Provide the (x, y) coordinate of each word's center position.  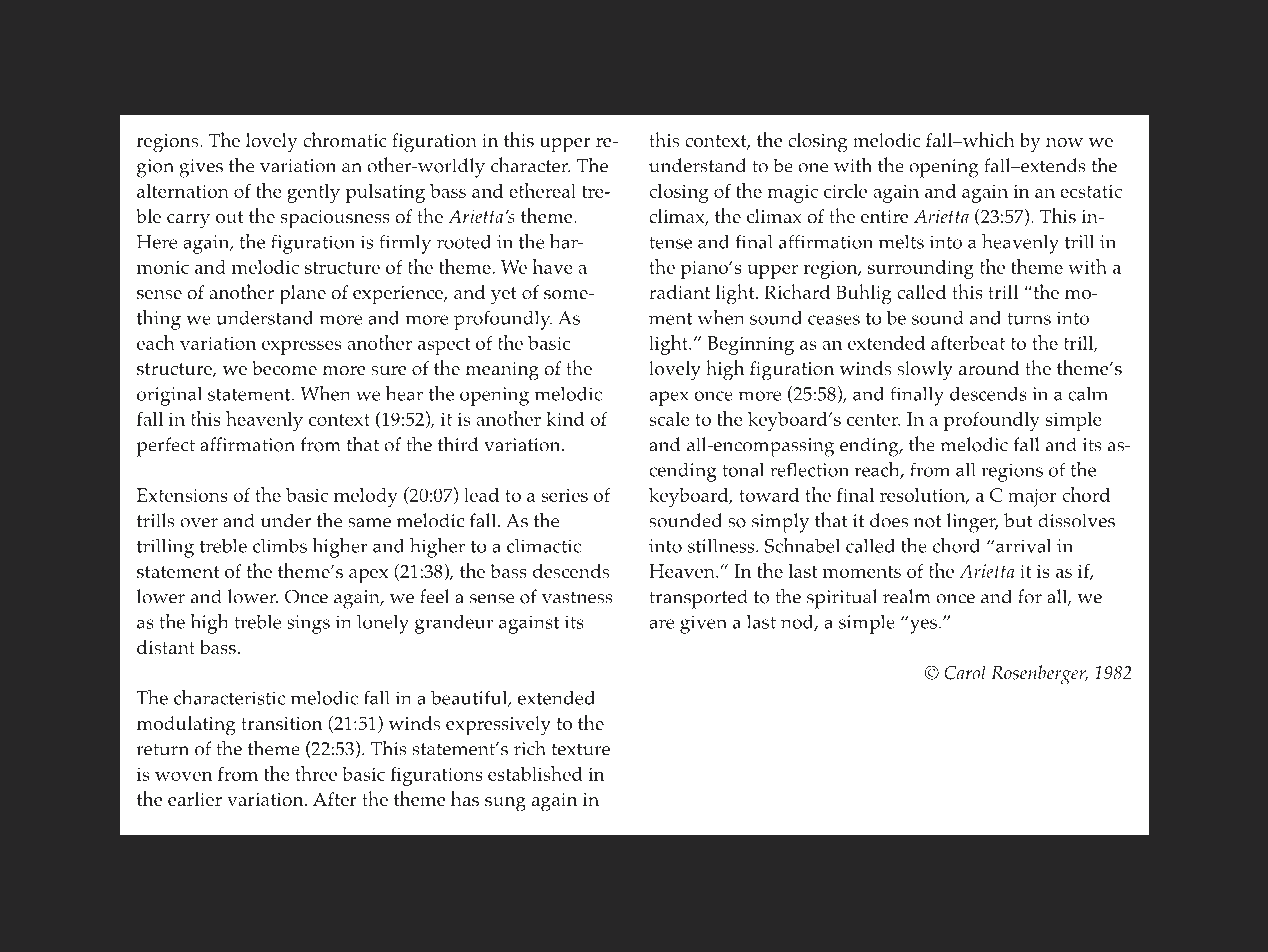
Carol (965, 672)
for (1030, 596)
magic (792, 193)
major (1032, 497)
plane (303, 295)
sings (308, 624)
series (564, 495)
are (661, 624)
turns (1029, 319)
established (535, 773)
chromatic (345, 140)
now (1064, 142)
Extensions (182, 495)
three (316, 773)
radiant (679, 292)
